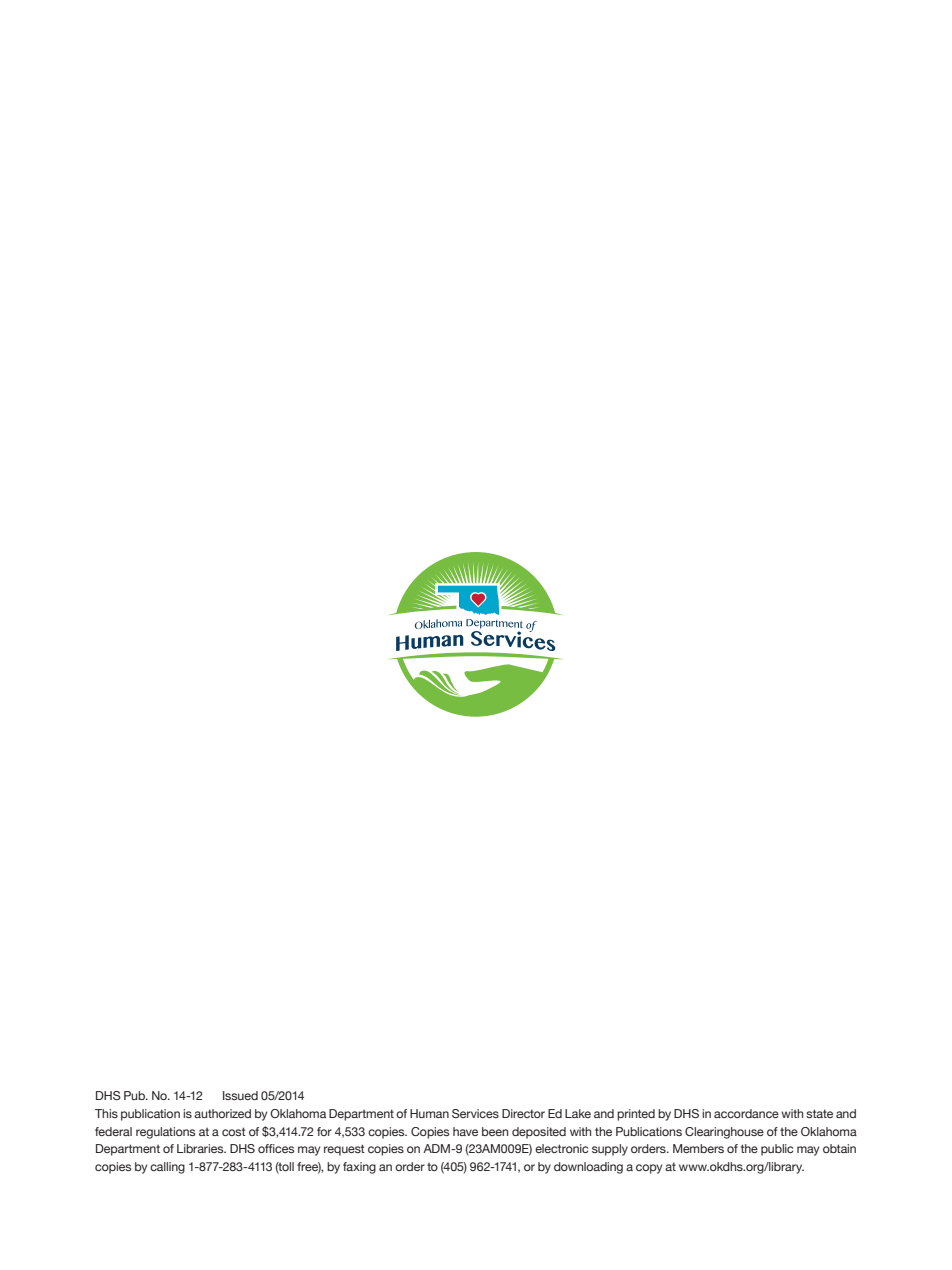  Describe the element at coordinates (201, 1148) in the screenshot. I see `Libraries` at that location.
